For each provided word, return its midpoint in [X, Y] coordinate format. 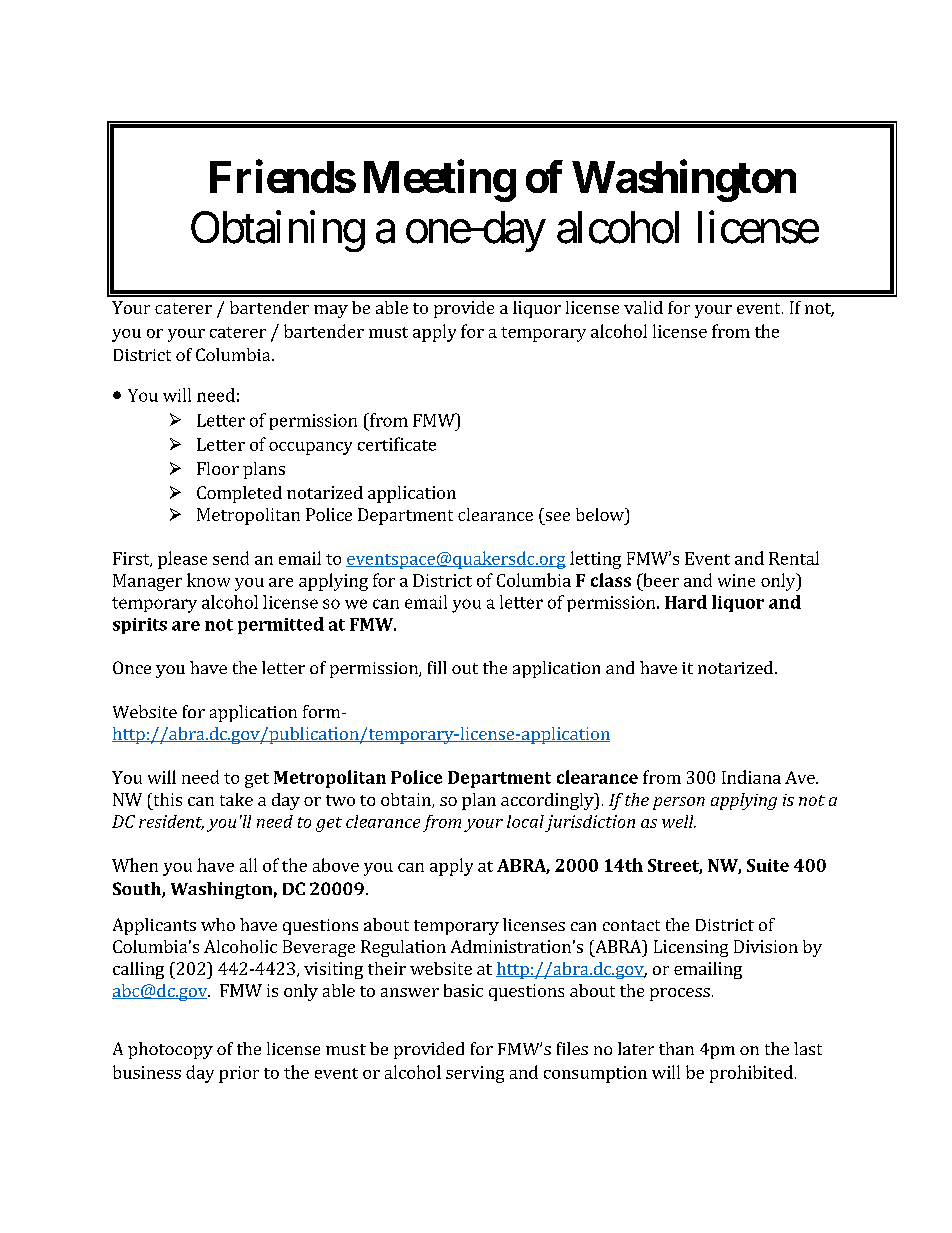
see [558, 516]
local [525, 821]
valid [643, 307]
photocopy [170, 1050]
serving [475, 1074]
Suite [768, 865]
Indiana [751, 777]
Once [132, 667]
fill [437, 667]
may [331, 311]
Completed [239, 494]
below [601, 514]
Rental [794, 558]
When [135, 865]
